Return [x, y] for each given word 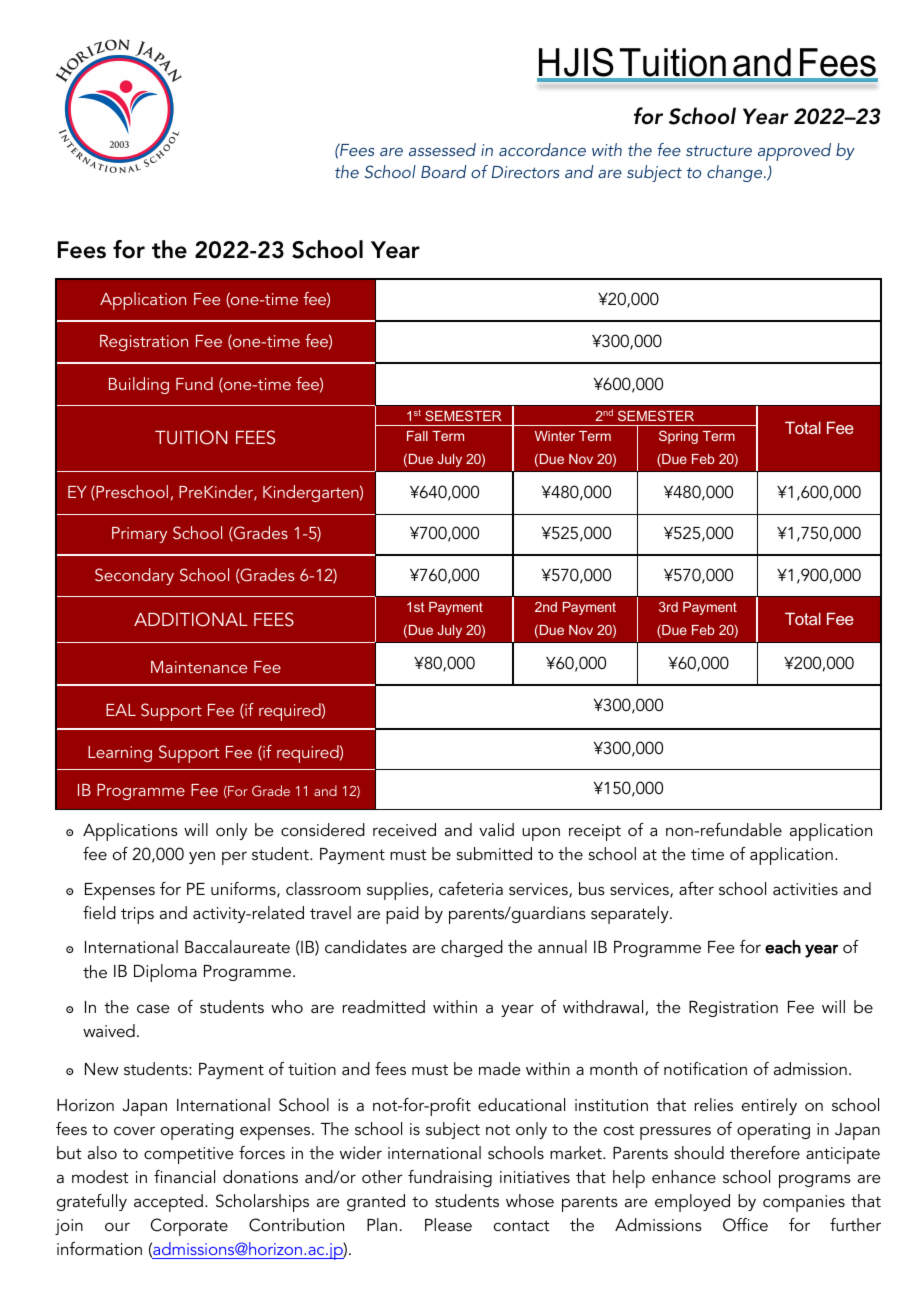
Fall [417, 436]
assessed [442, 149]
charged [472, 948]
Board [443, 171]
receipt [595, 832]
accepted [168, 1203]
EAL [121, 710]
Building [139, 385]
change [736, 173]
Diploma [165, 973]
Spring [678, 437]
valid [496, 829]
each [783, 947]
